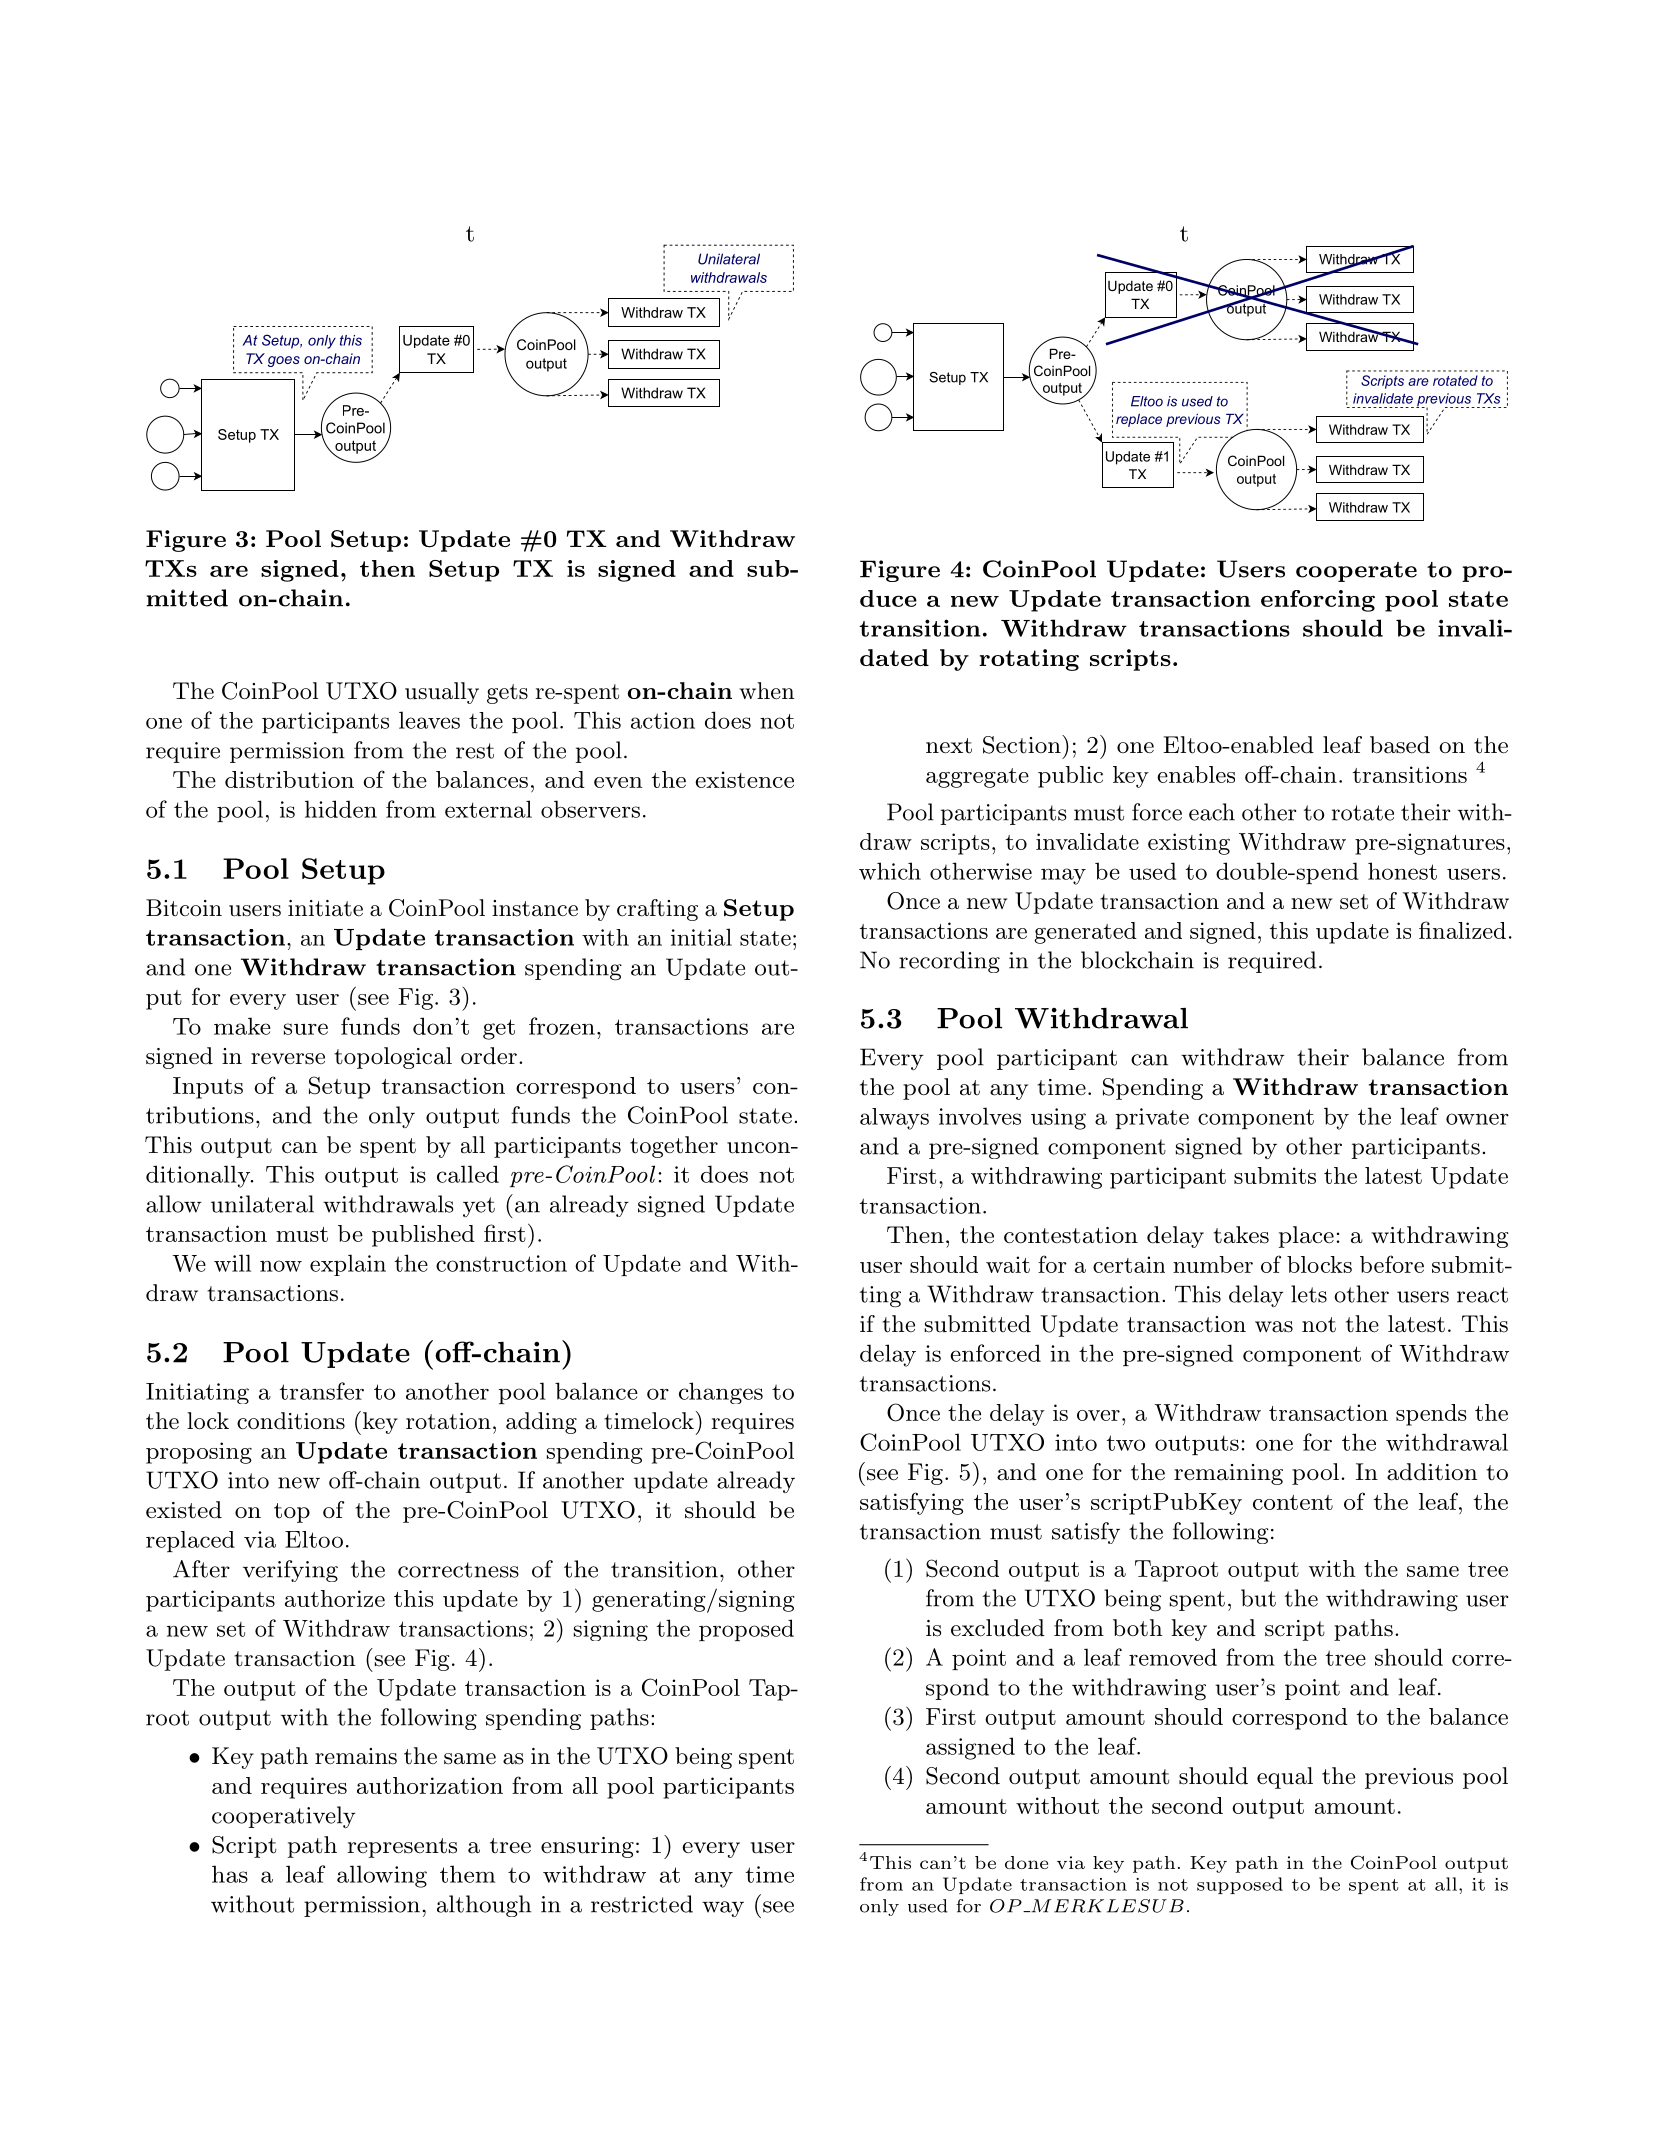 The image size is (1654, 2141). What do you see at coordinates (1356, 572) in the screenshot?
I see `cooperate` at bounding box center [1356, 572].
